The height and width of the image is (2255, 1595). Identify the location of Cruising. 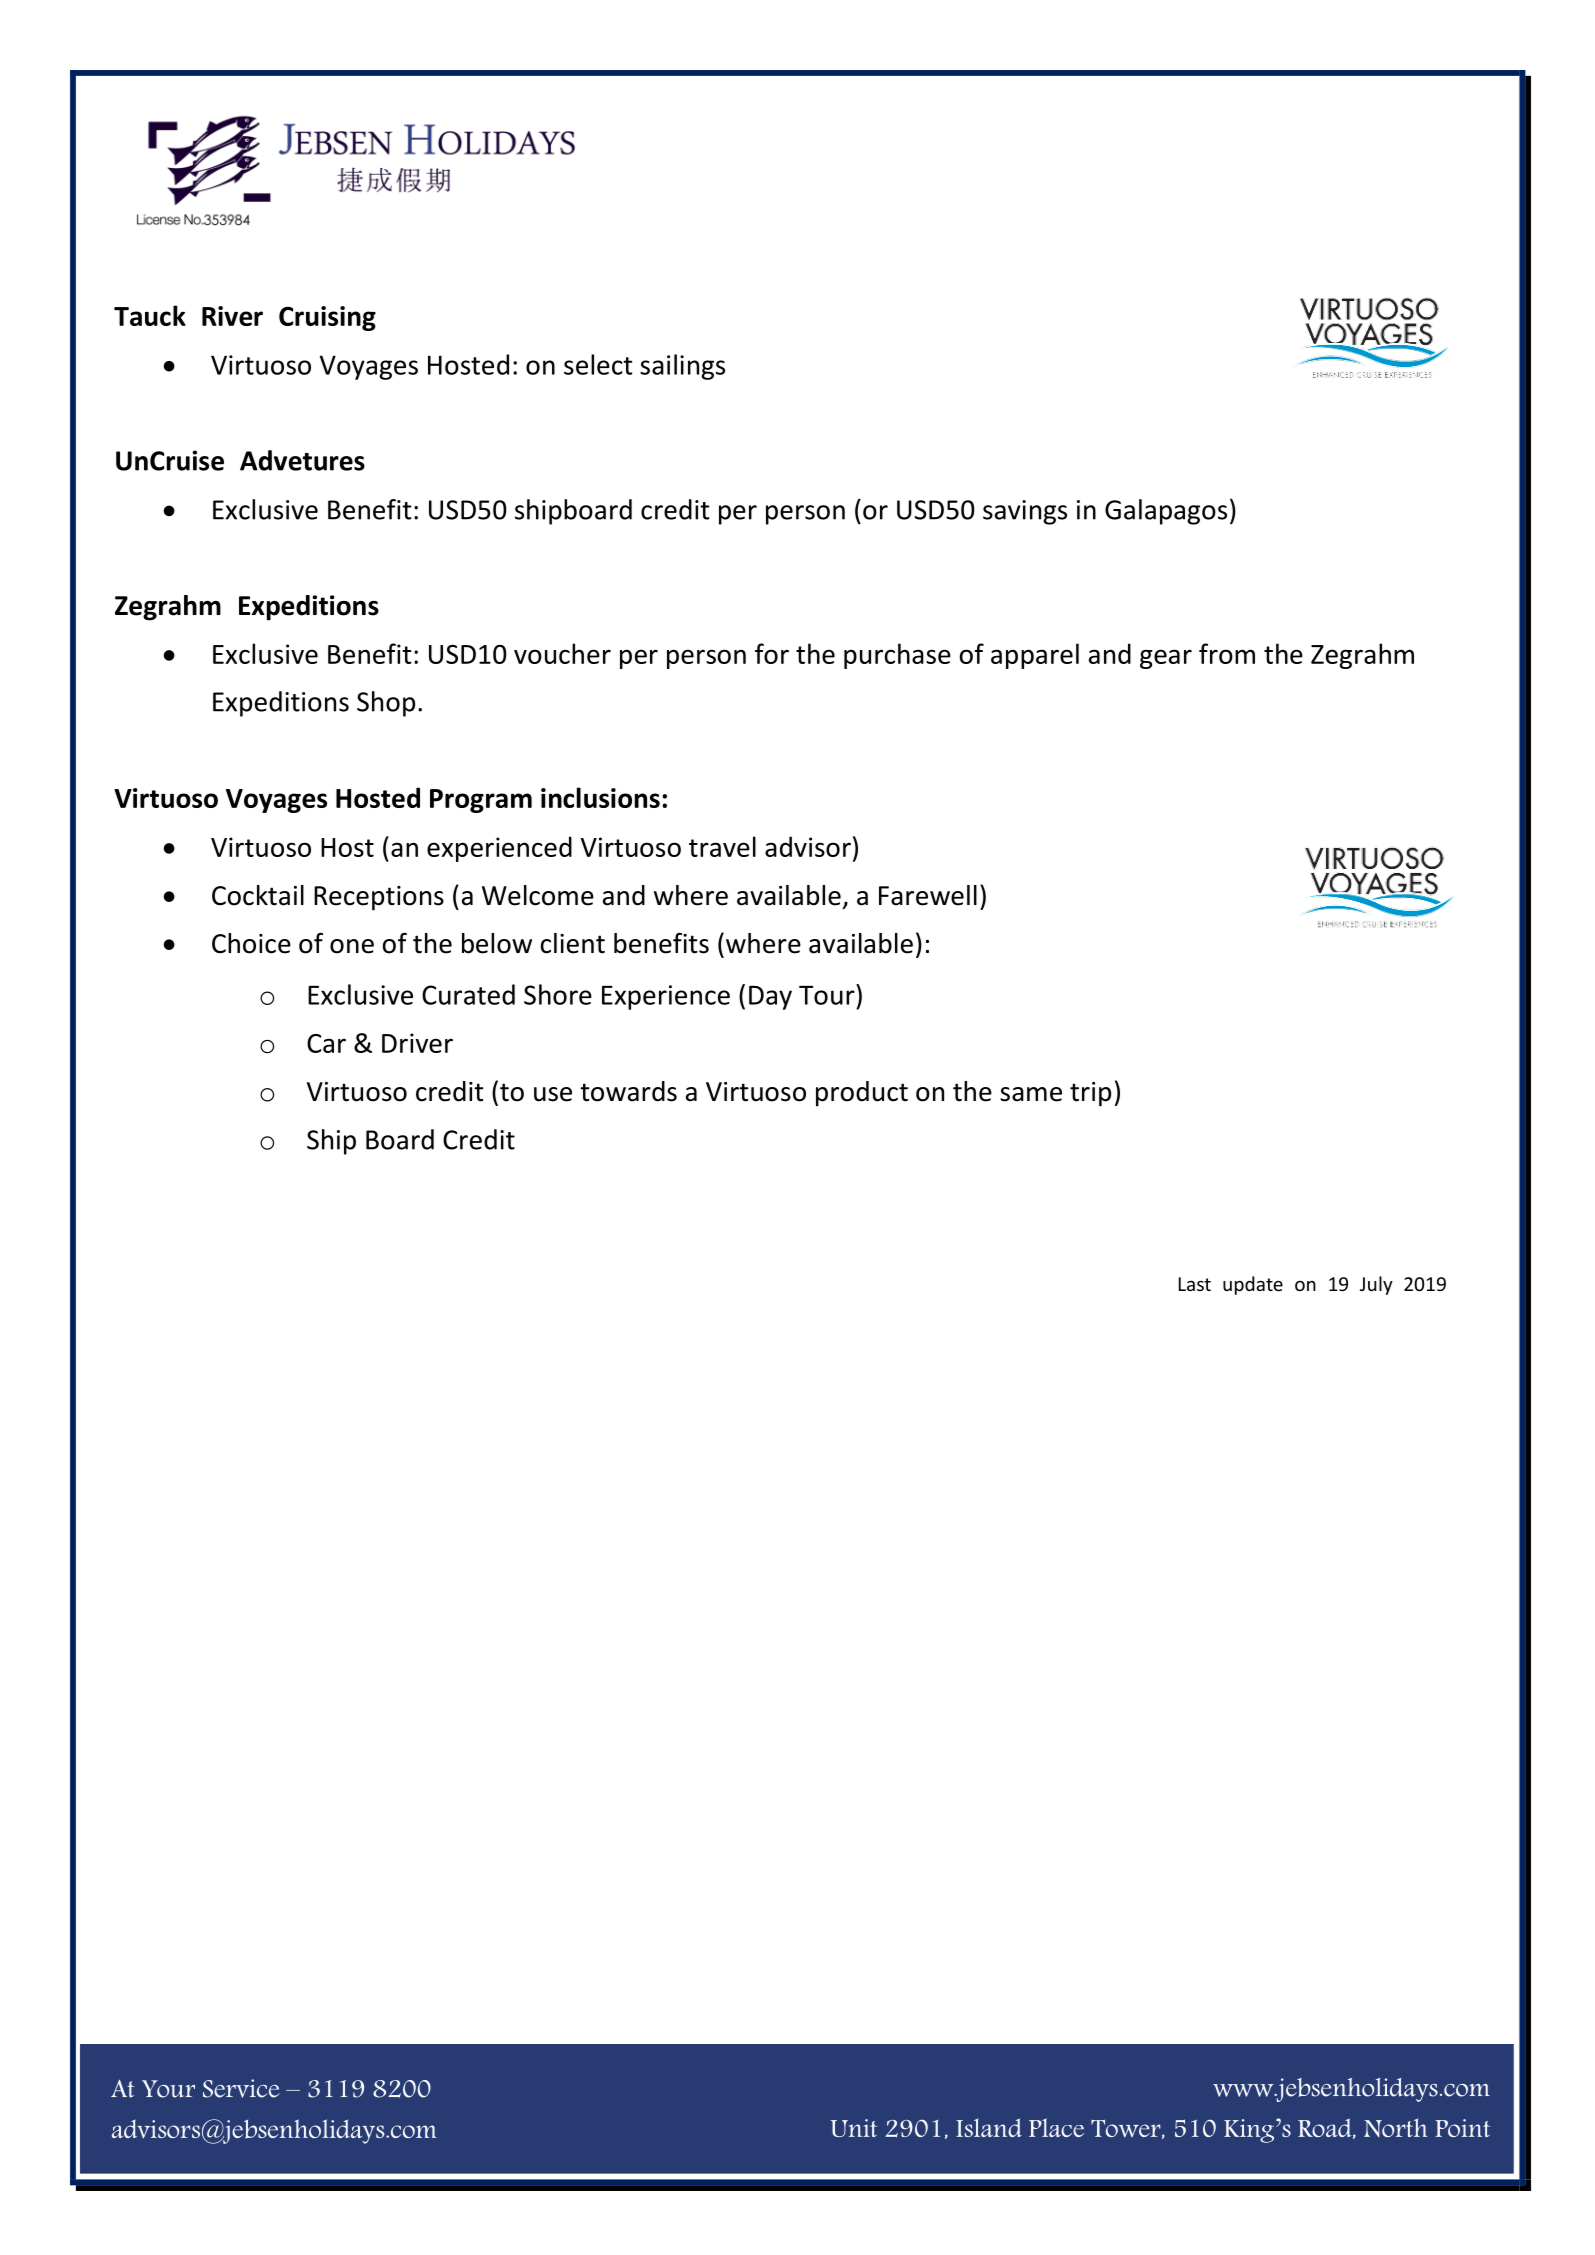
(327, 318).
